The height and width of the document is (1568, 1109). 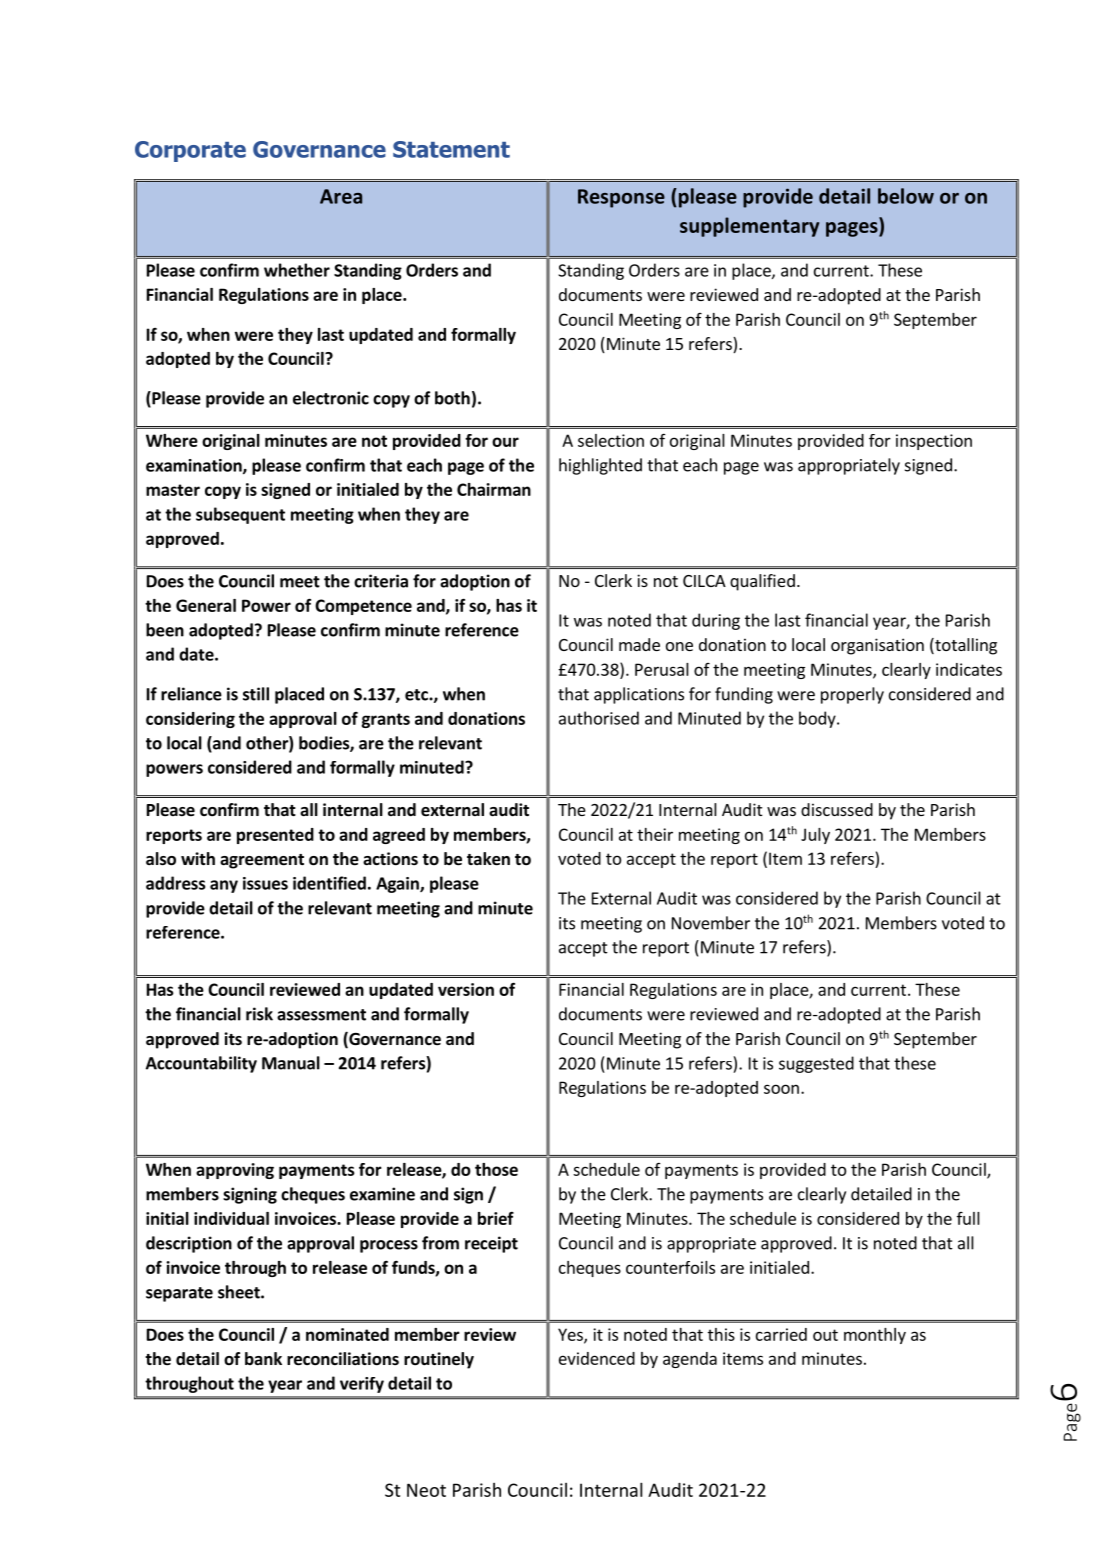 I want to click on General, so click(x=206, y=605).
